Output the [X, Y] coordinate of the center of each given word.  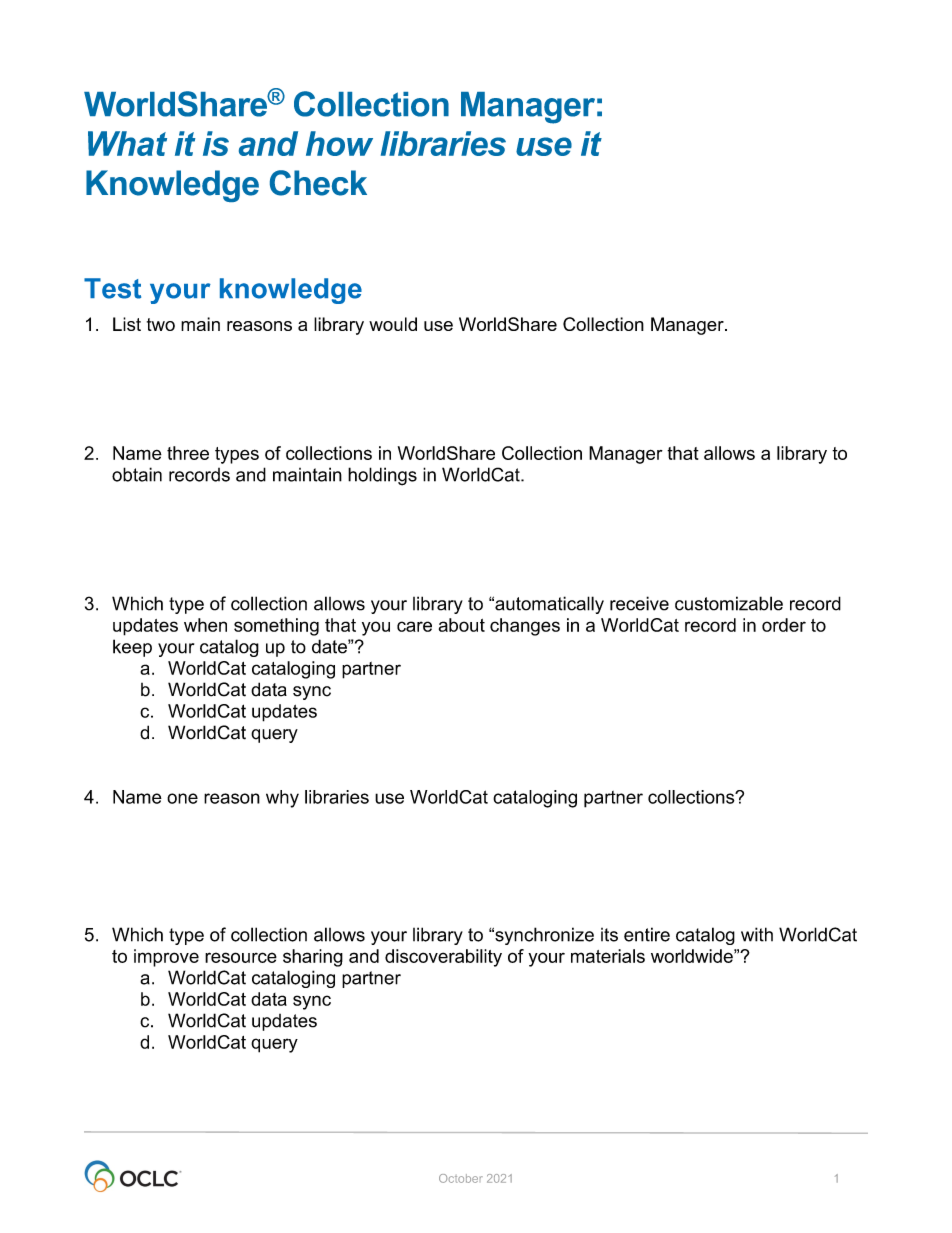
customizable [729, 603]
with [757, 934]
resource [241, 957]
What [127, 143]
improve [166, 958]
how [339, 143]
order [784, 625]
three [188, 453]
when [205, 625]
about [462, 625]
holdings [382, 476]
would [393, 324]
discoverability [443, 958]
